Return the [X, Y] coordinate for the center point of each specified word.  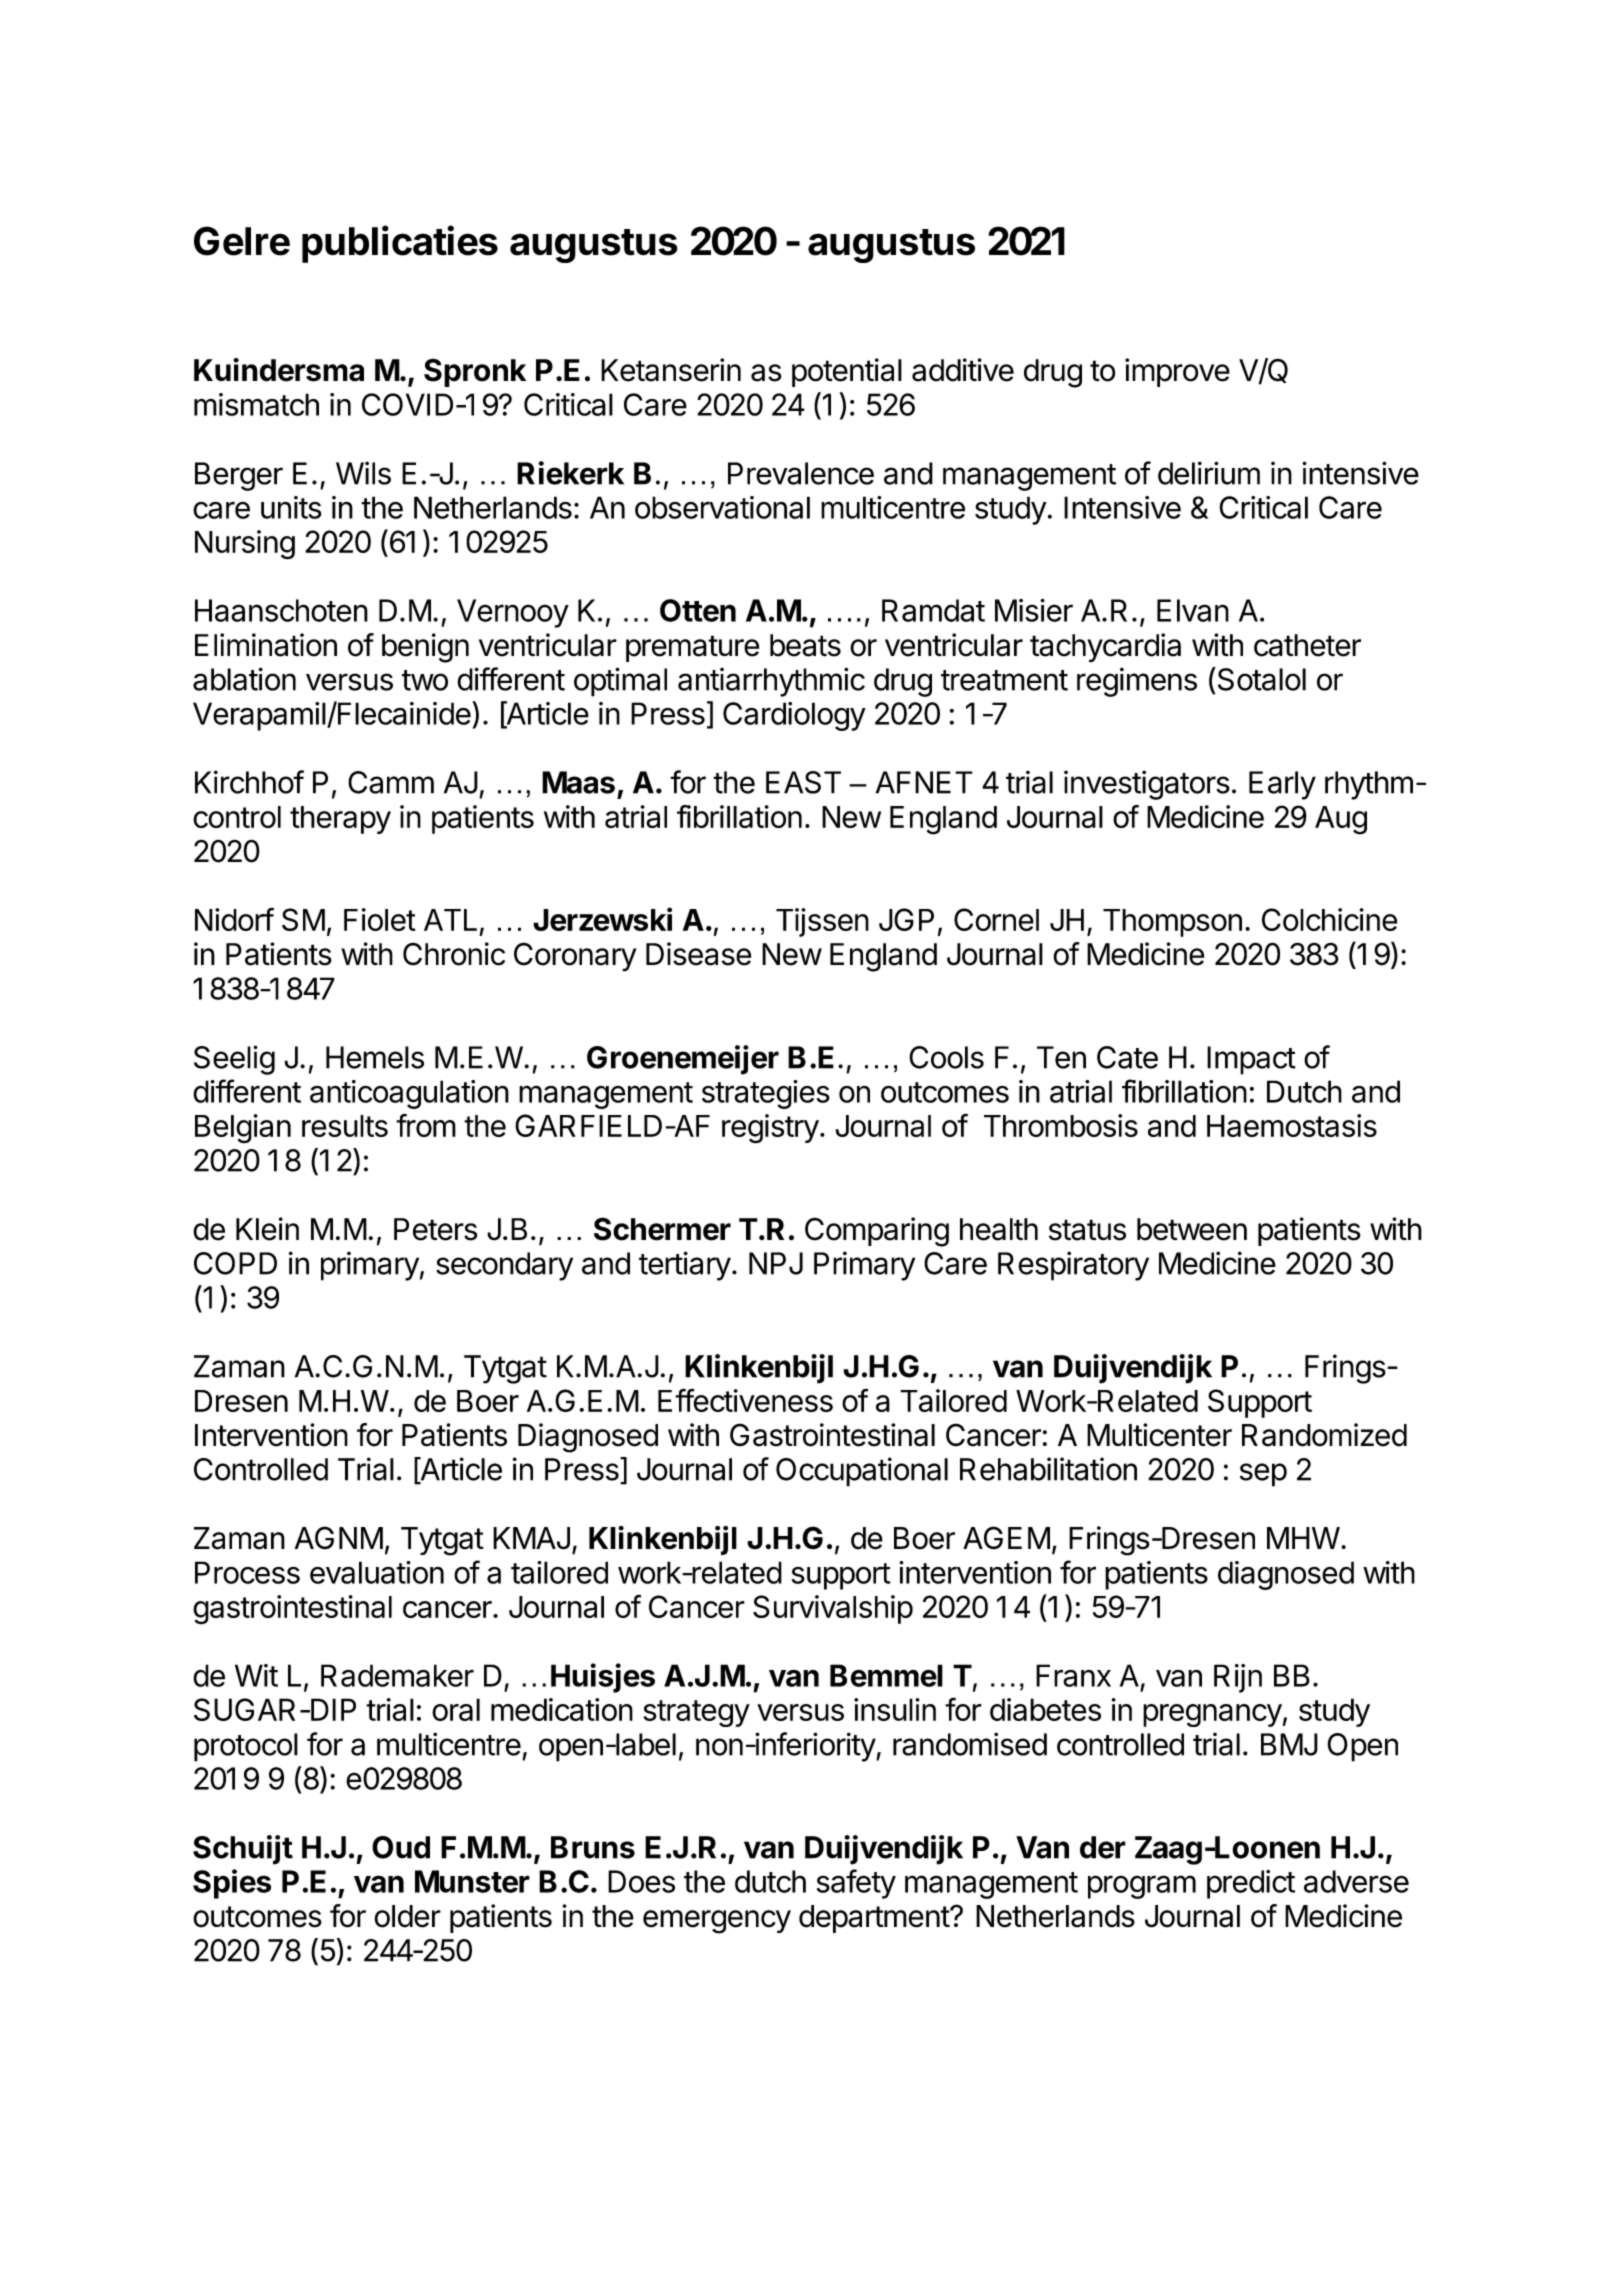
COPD [235, 1263]
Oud [401, 1847]
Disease [698, 954]
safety [856, 1884]
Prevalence [801, 473]
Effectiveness [745, 1400]
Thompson [1172, 923]
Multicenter [1159, 1435]
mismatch [256, 404]
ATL [450, 920]
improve [1177, 372]
